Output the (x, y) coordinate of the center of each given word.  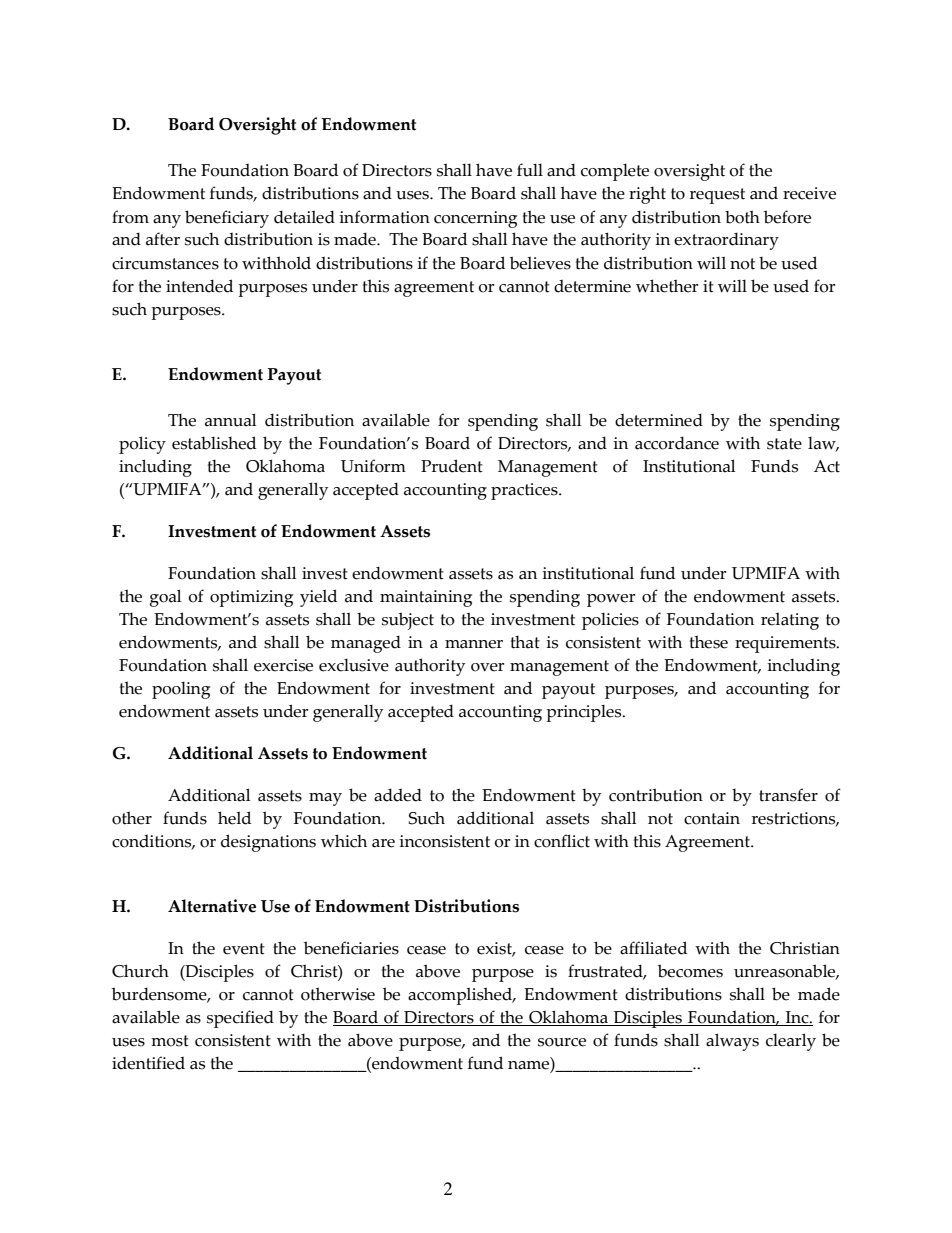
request (717, 196)
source (562, 1042)
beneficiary (227, 219)
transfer (788, 795)
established (214, 443)
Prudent (452, 466)
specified (240, 1019)
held (234, 818)
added (398, 795)
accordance (677, 443)
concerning (475, 219)
